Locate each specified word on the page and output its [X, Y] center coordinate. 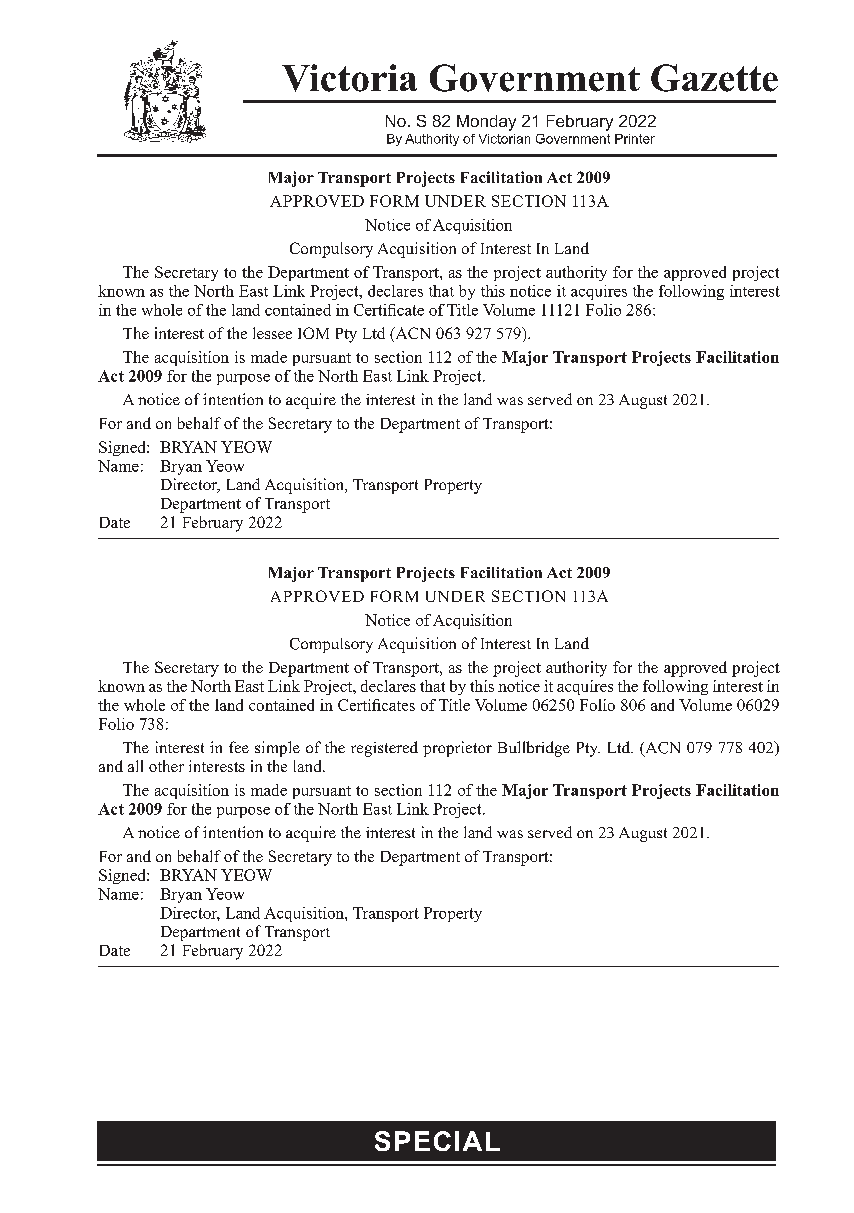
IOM [313, 333]
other [166, 766]
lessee [272, 333]
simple [277, 749]
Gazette [714, 78]
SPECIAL [437, 1141]
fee [239, 747]
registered [384, 749]
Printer [635, 139]
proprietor [457, 749]
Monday [486, 123]
